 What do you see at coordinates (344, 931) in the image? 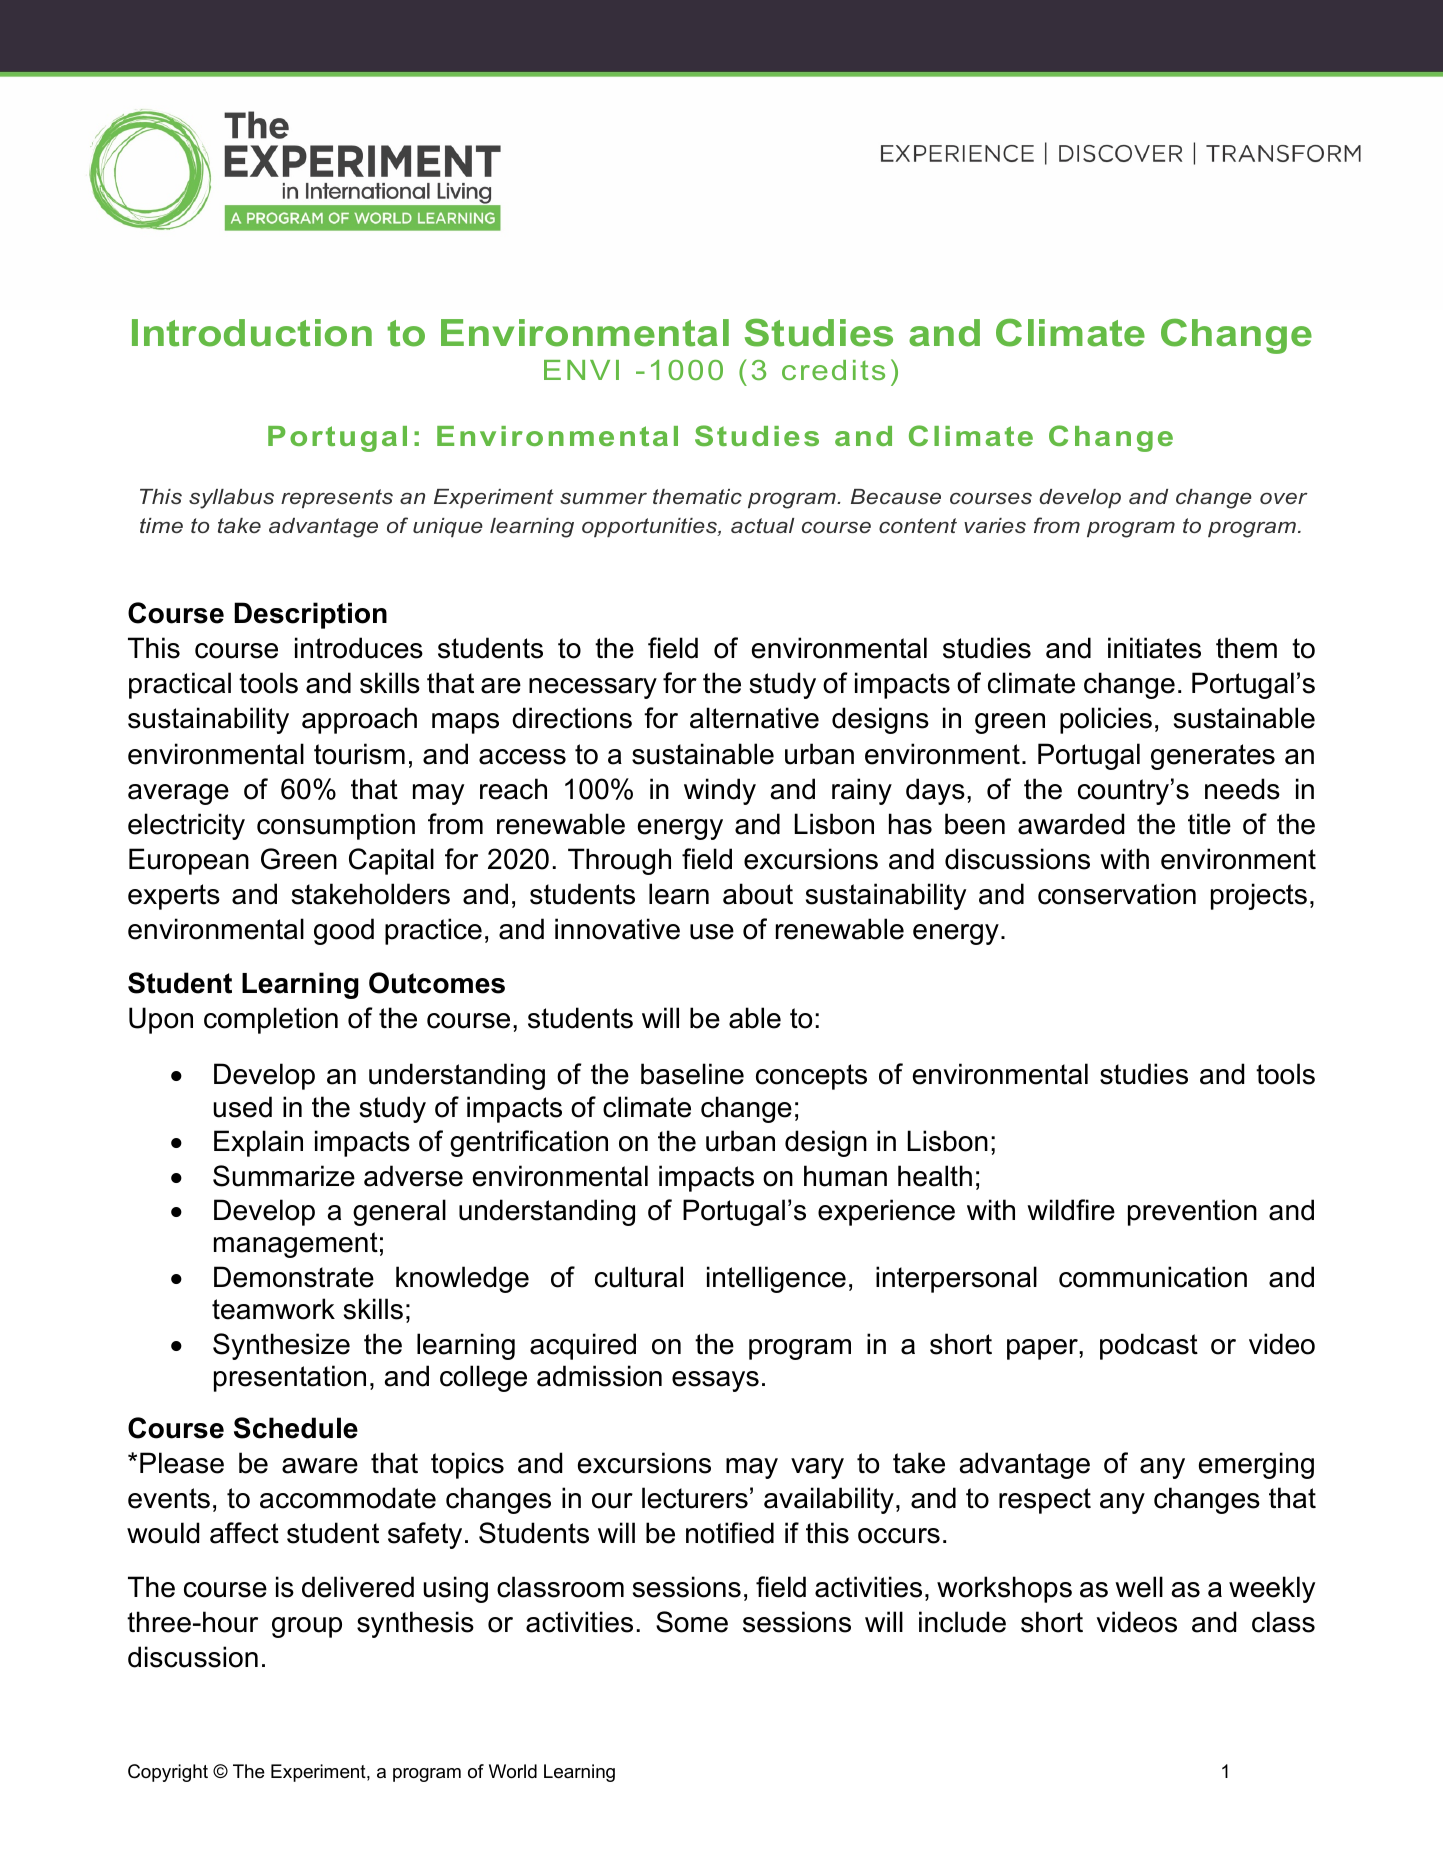
I see `good` at bounding box center [344, 931].
